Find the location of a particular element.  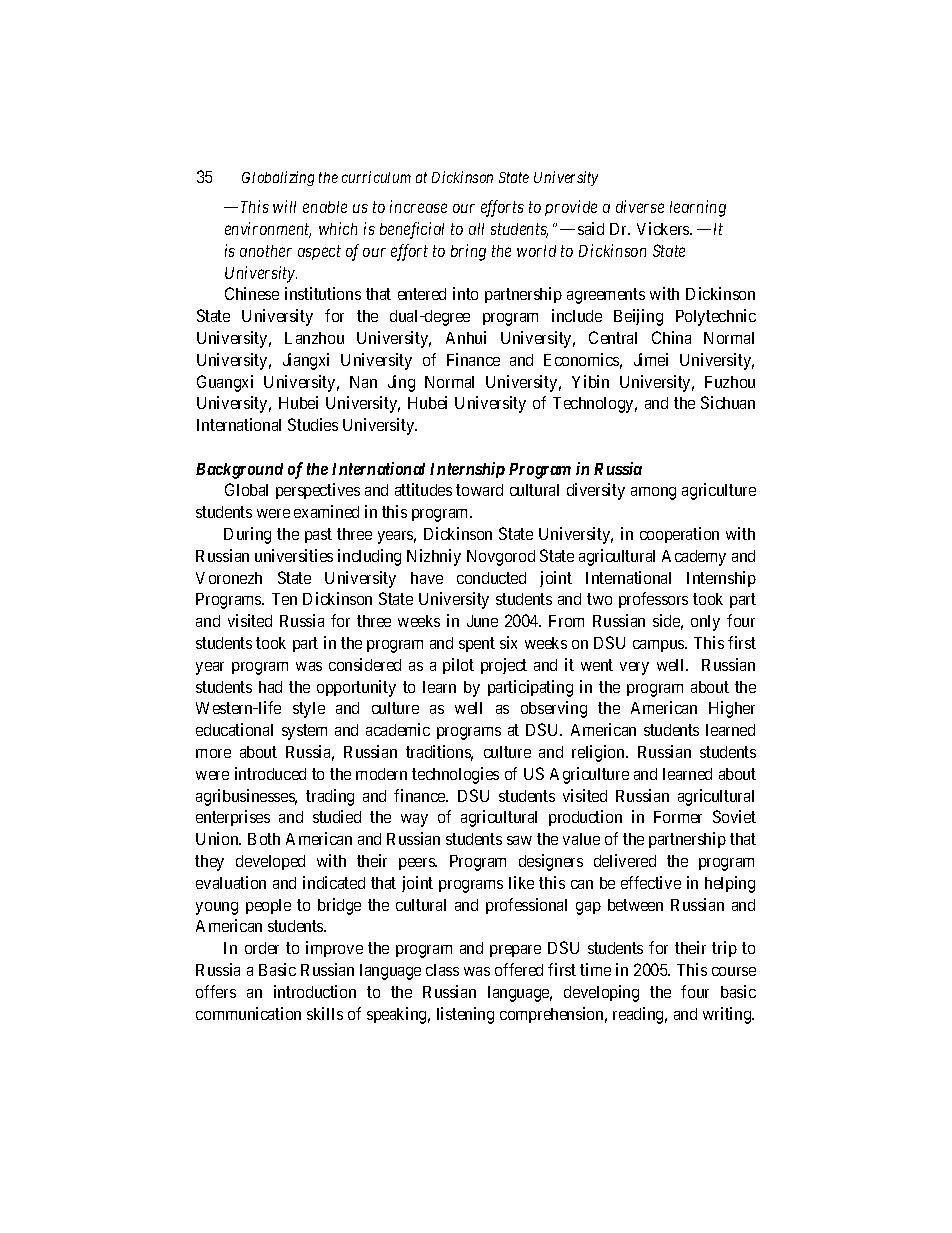

writing is located at coordinates (728, 1015).
